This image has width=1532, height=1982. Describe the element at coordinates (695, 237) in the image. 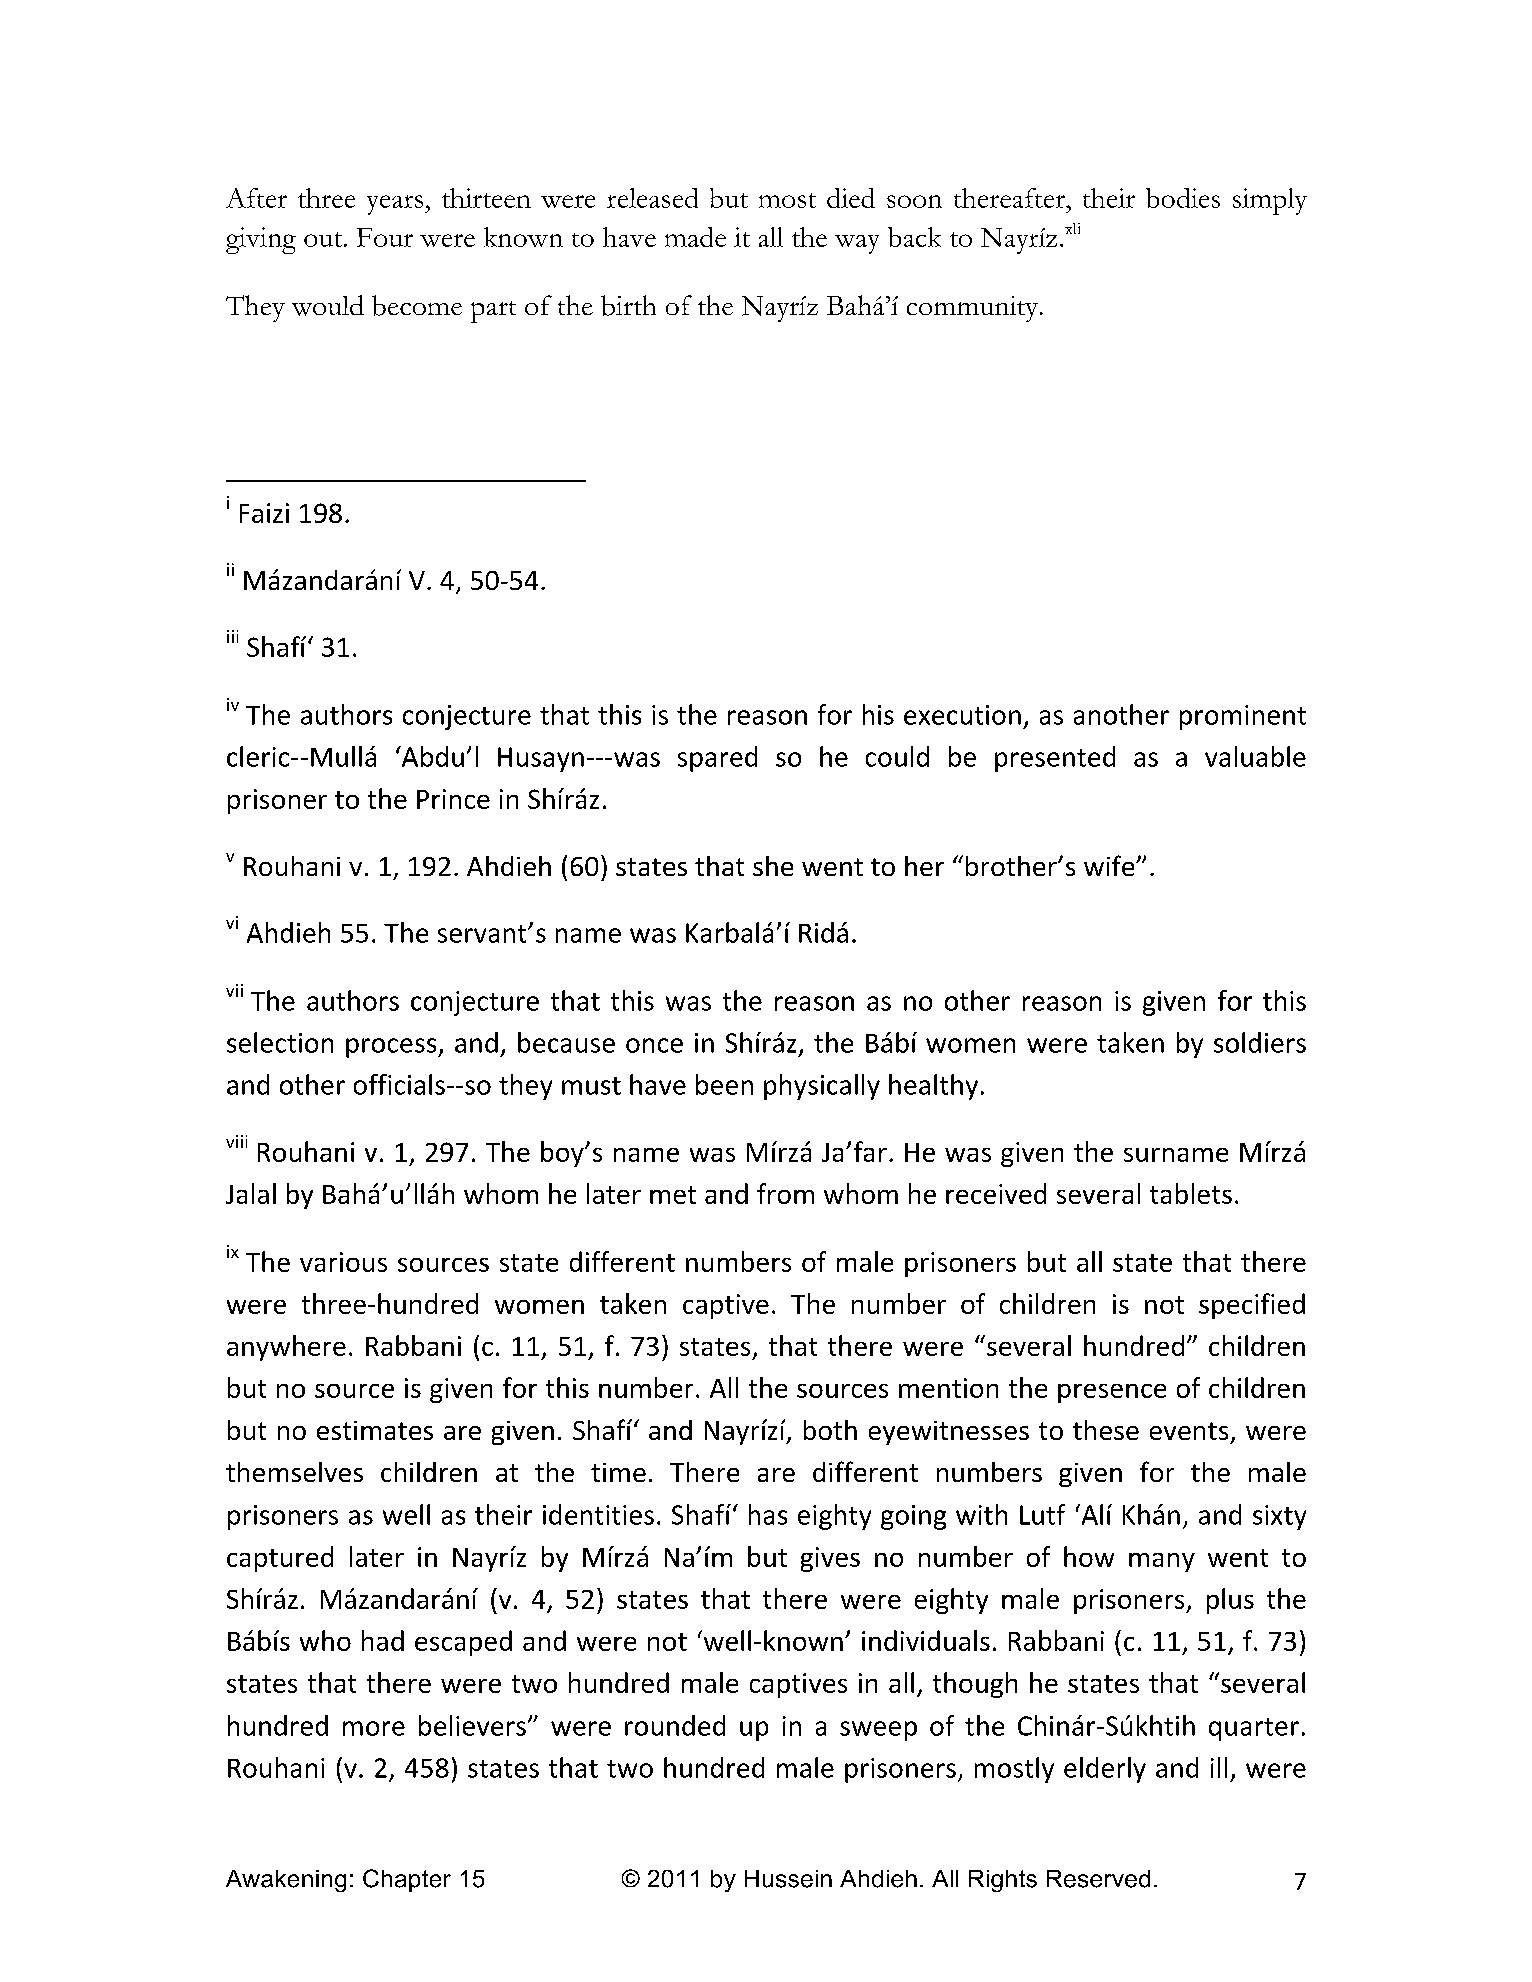

I see `made` at that location.
